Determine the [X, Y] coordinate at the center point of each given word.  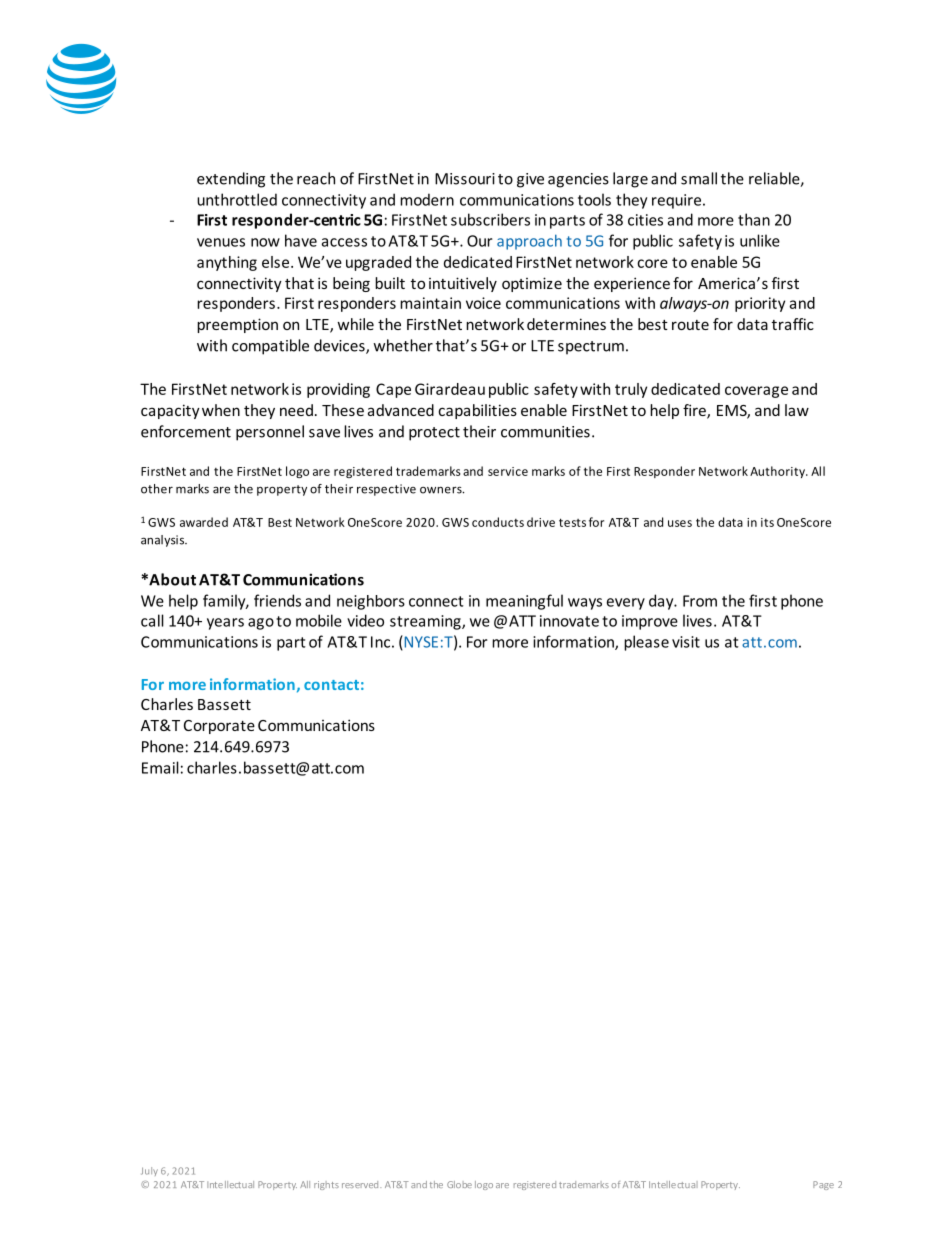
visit [686, 642]
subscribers [490, 219]
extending [231, 180]
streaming [426, 622]
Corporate [219, 727]
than [754, 219]
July [149, 1171]
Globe [459, 1184]
